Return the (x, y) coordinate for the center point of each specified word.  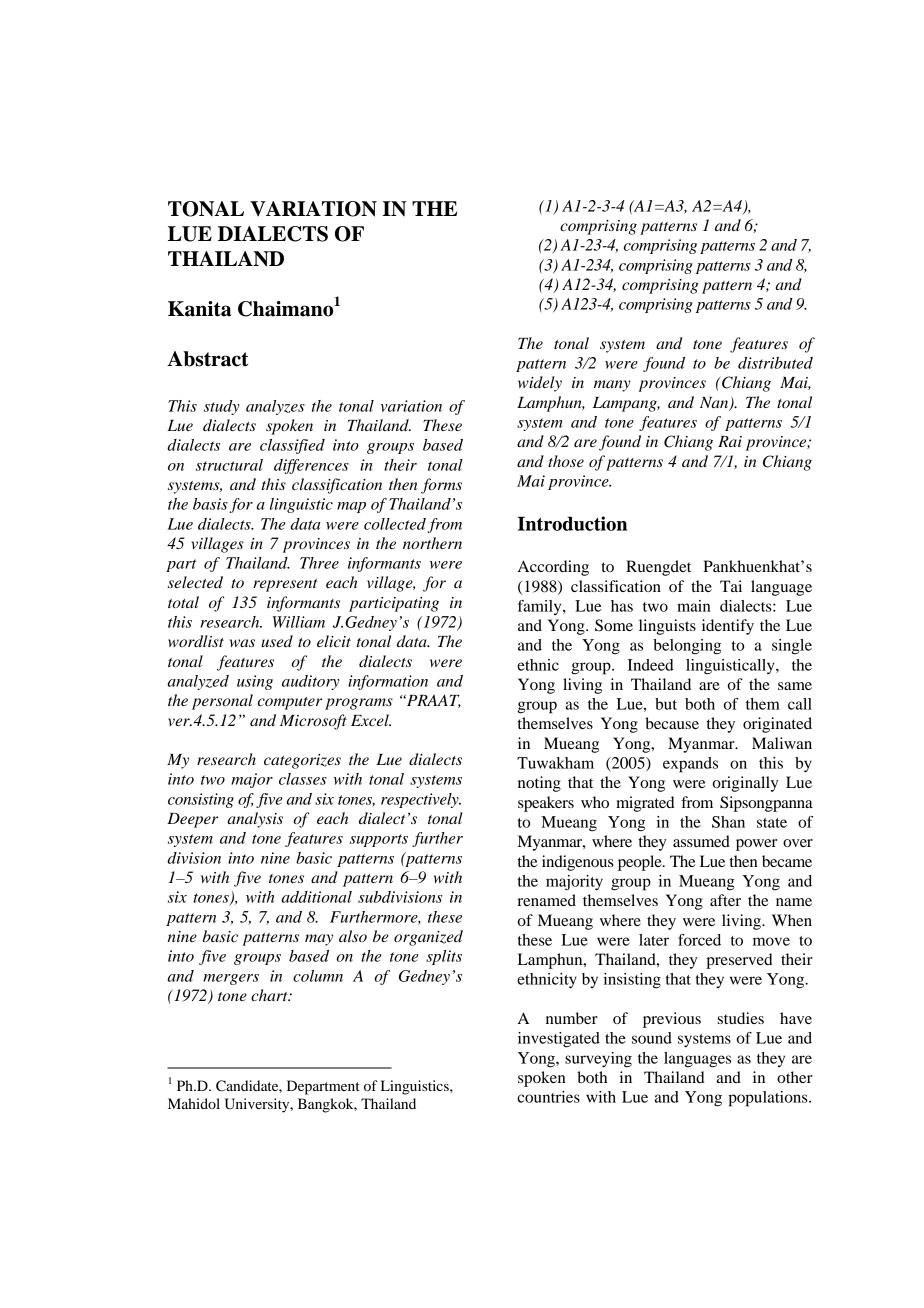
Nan (715, 404)
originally (745, 784)
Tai (731, 586)
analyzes (275, 407)
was (242, 643)
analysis (255, 820)
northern (432, 543)
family (541, 607)
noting (539, 784)
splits (444, 957)
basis (210, 504)
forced (699, 940)
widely (540, 384)
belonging (687, 647)
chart (270, 995)
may (319, 940)
